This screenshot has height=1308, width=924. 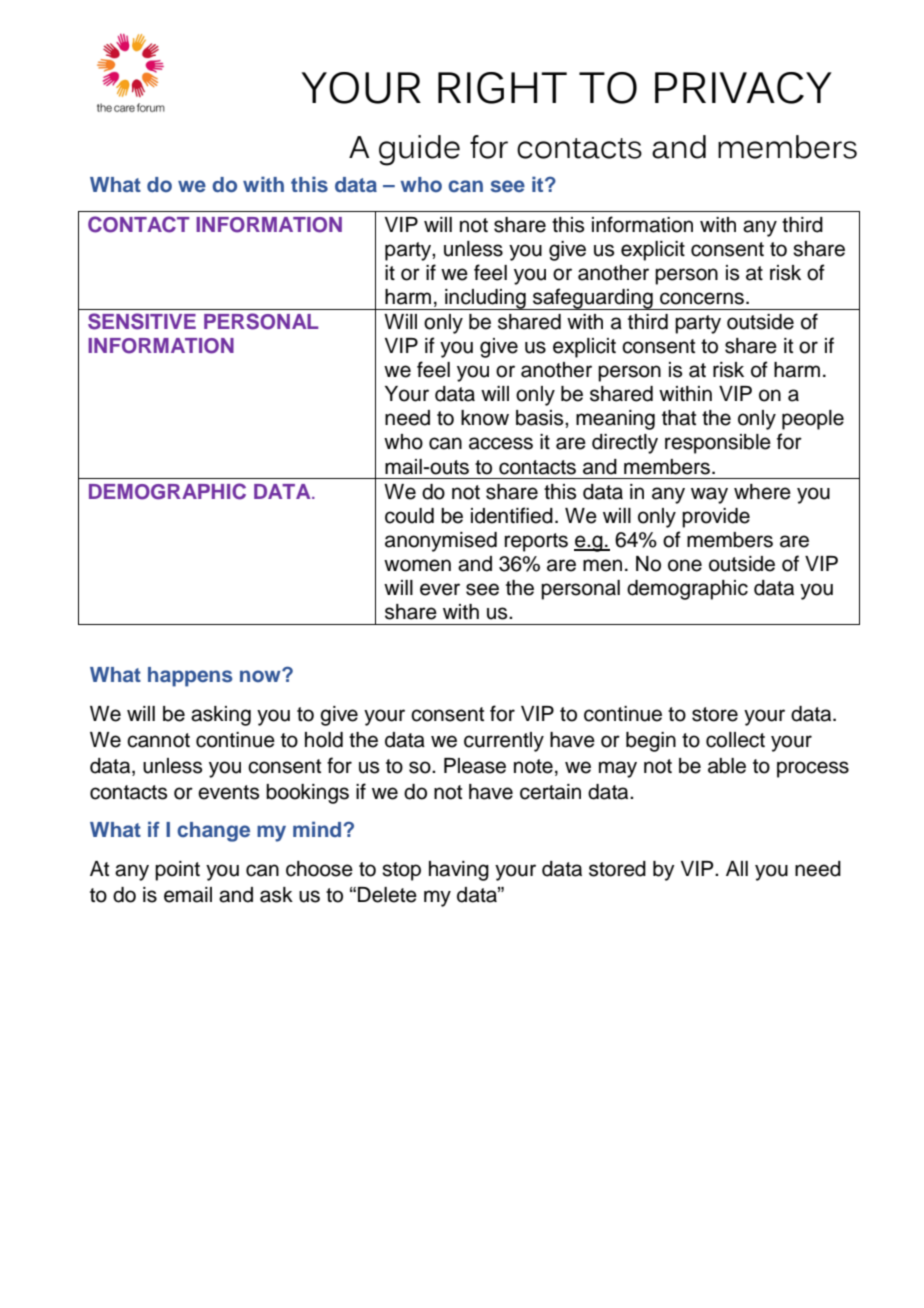 I want to click on point, so click(x=177, y=871).
